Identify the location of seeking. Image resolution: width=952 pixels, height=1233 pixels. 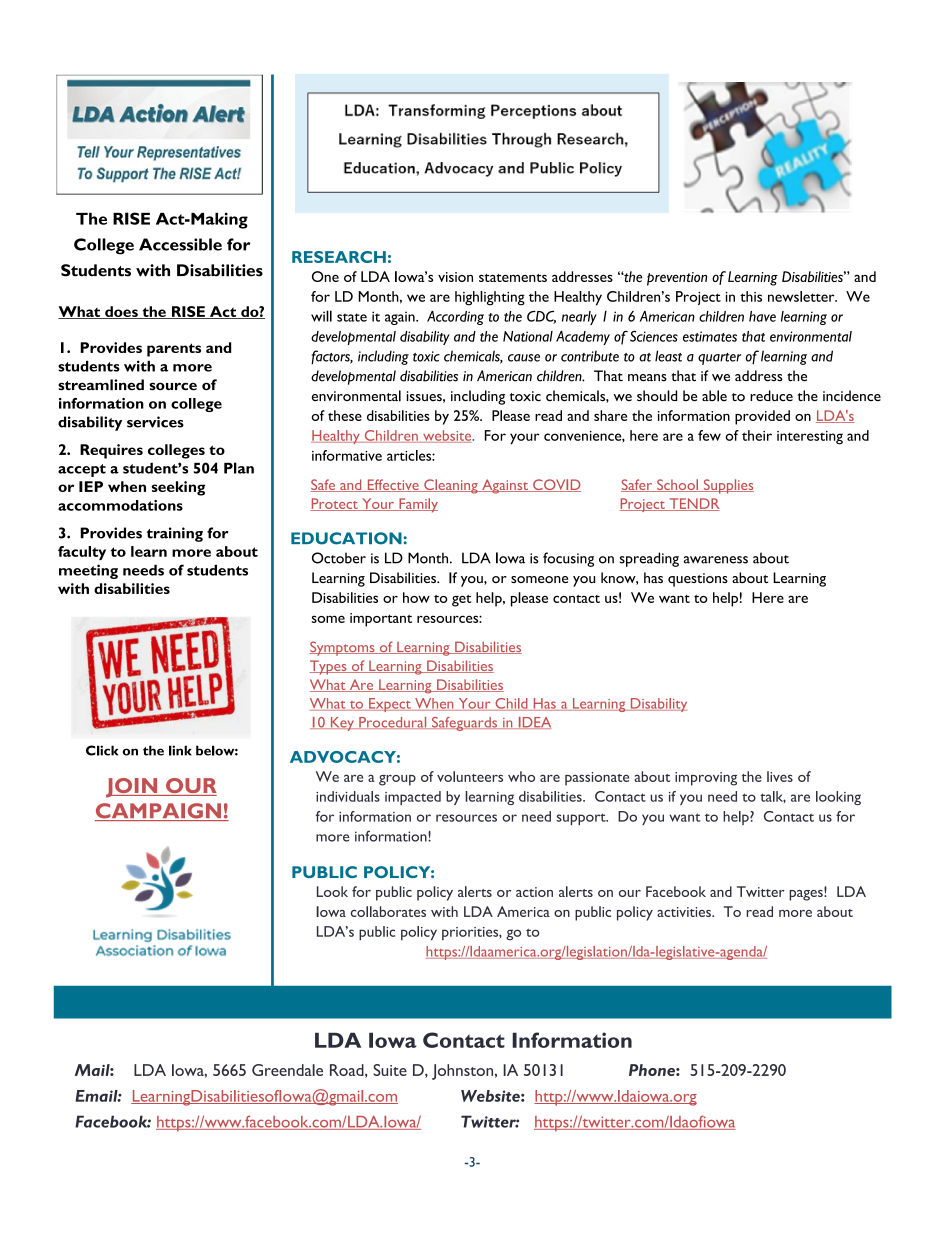
(178, 488).
